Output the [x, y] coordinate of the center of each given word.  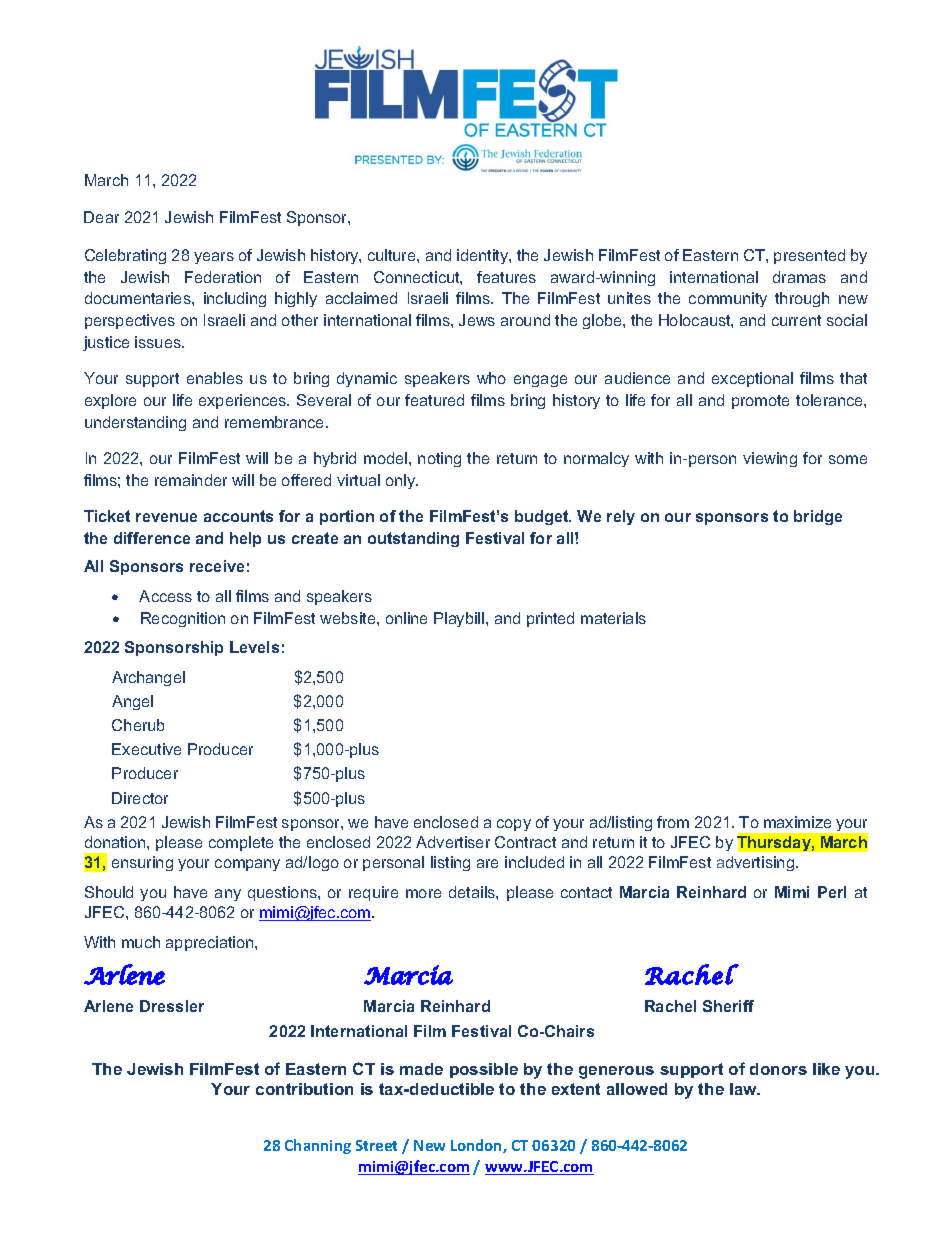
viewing [770, 459]
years [214, 258]
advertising [757, 863]
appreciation [211, 943]
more [423, 893]
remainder [191, 480]
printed [550, 619]
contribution [304, 1089]
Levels [254, 647]
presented [809, 256]
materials [613, 618]
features [506, 277]
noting [439, 459]
